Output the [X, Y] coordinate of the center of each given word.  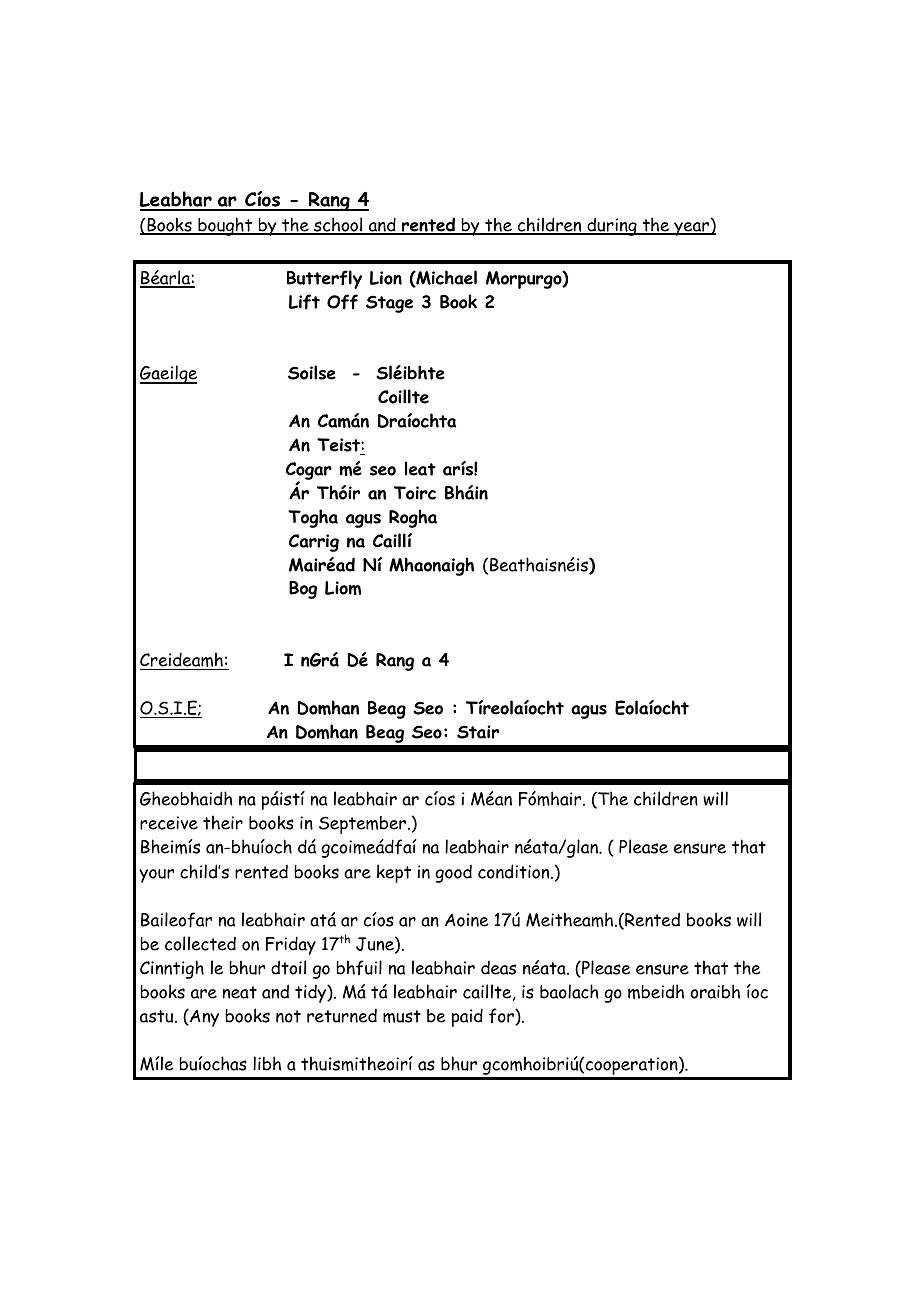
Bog [303, 590]
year [692, 229]
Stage [389, 304]
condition [515, 871]
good [453, 874]
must [402, 1016]
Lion [386, 278]
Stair [478, 732]
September [364, 825]
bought [225, 226]
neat [240, 992]
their [223, 822]
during [612, 226]
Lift [304, 302]
